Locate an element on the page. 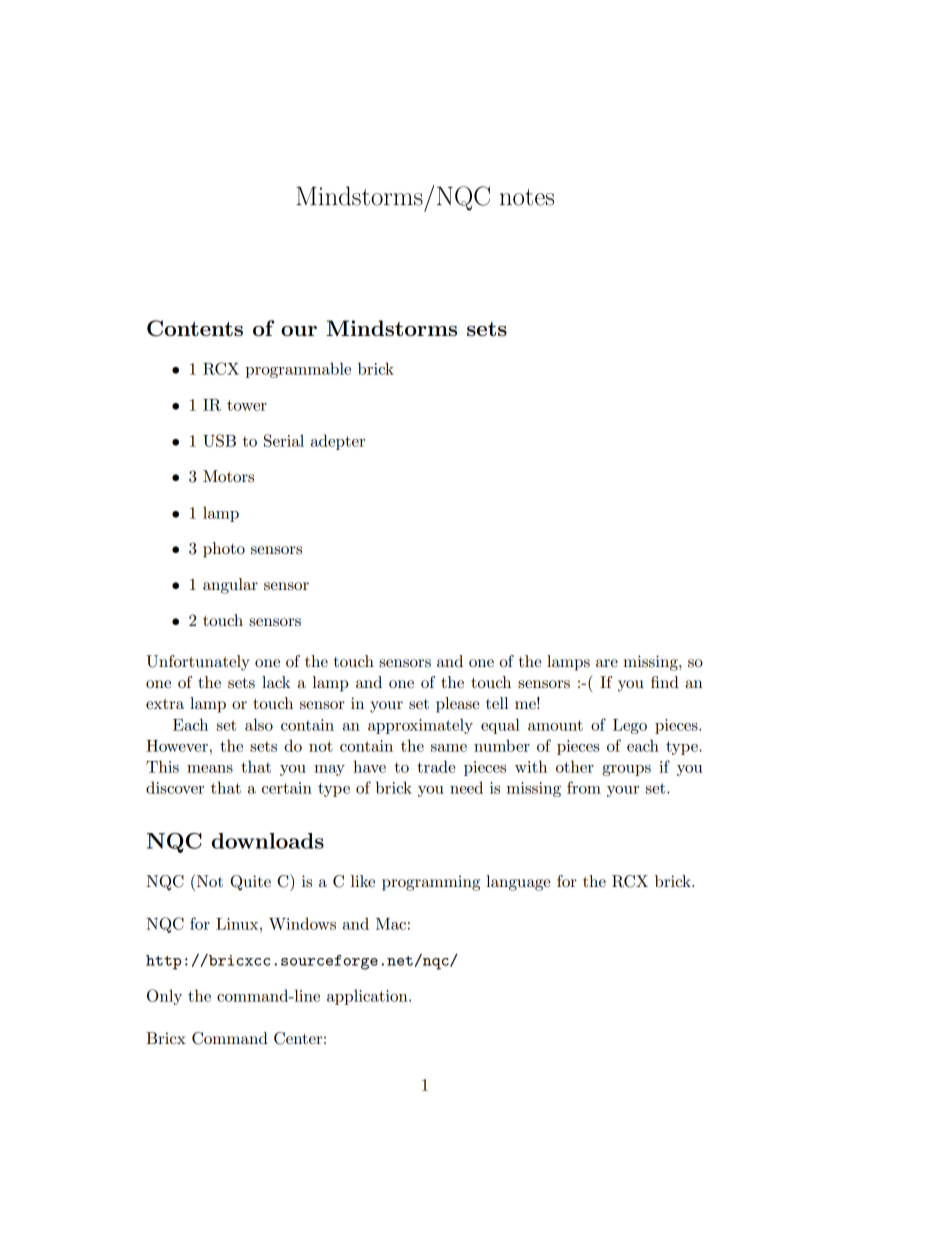 This page has height=1233, width=952. from is located at coordinates (584, 787).
